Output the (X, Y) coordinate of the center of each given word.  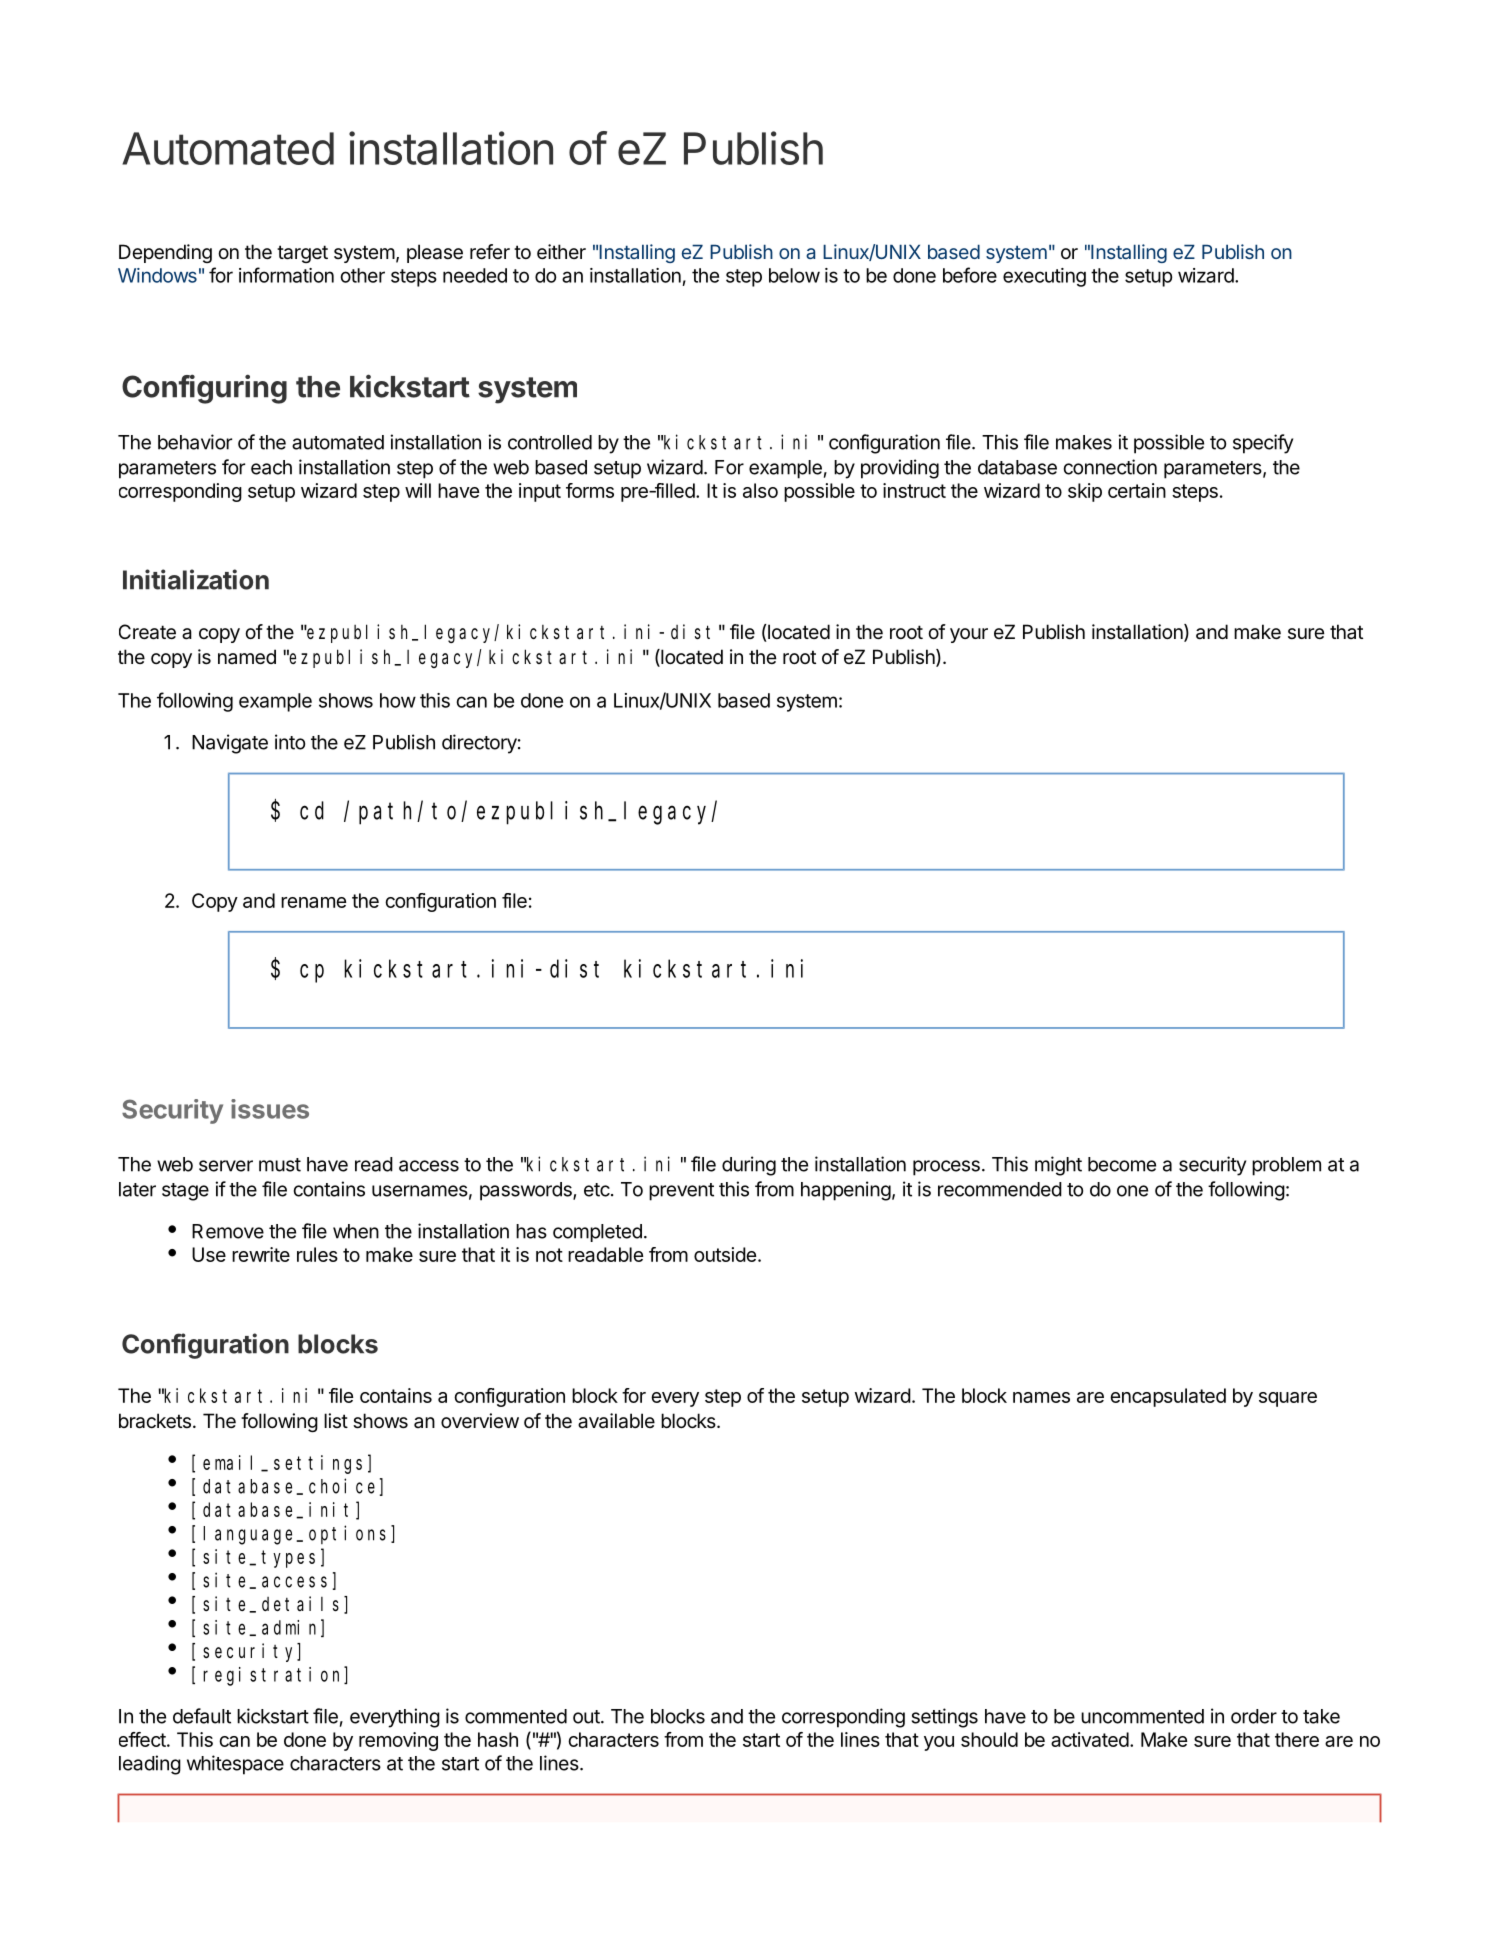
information (286, 275)
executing (1044, 277)
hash (498, 1739)
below (794, 275)
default (202, 1716)
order (1254, 1716)
